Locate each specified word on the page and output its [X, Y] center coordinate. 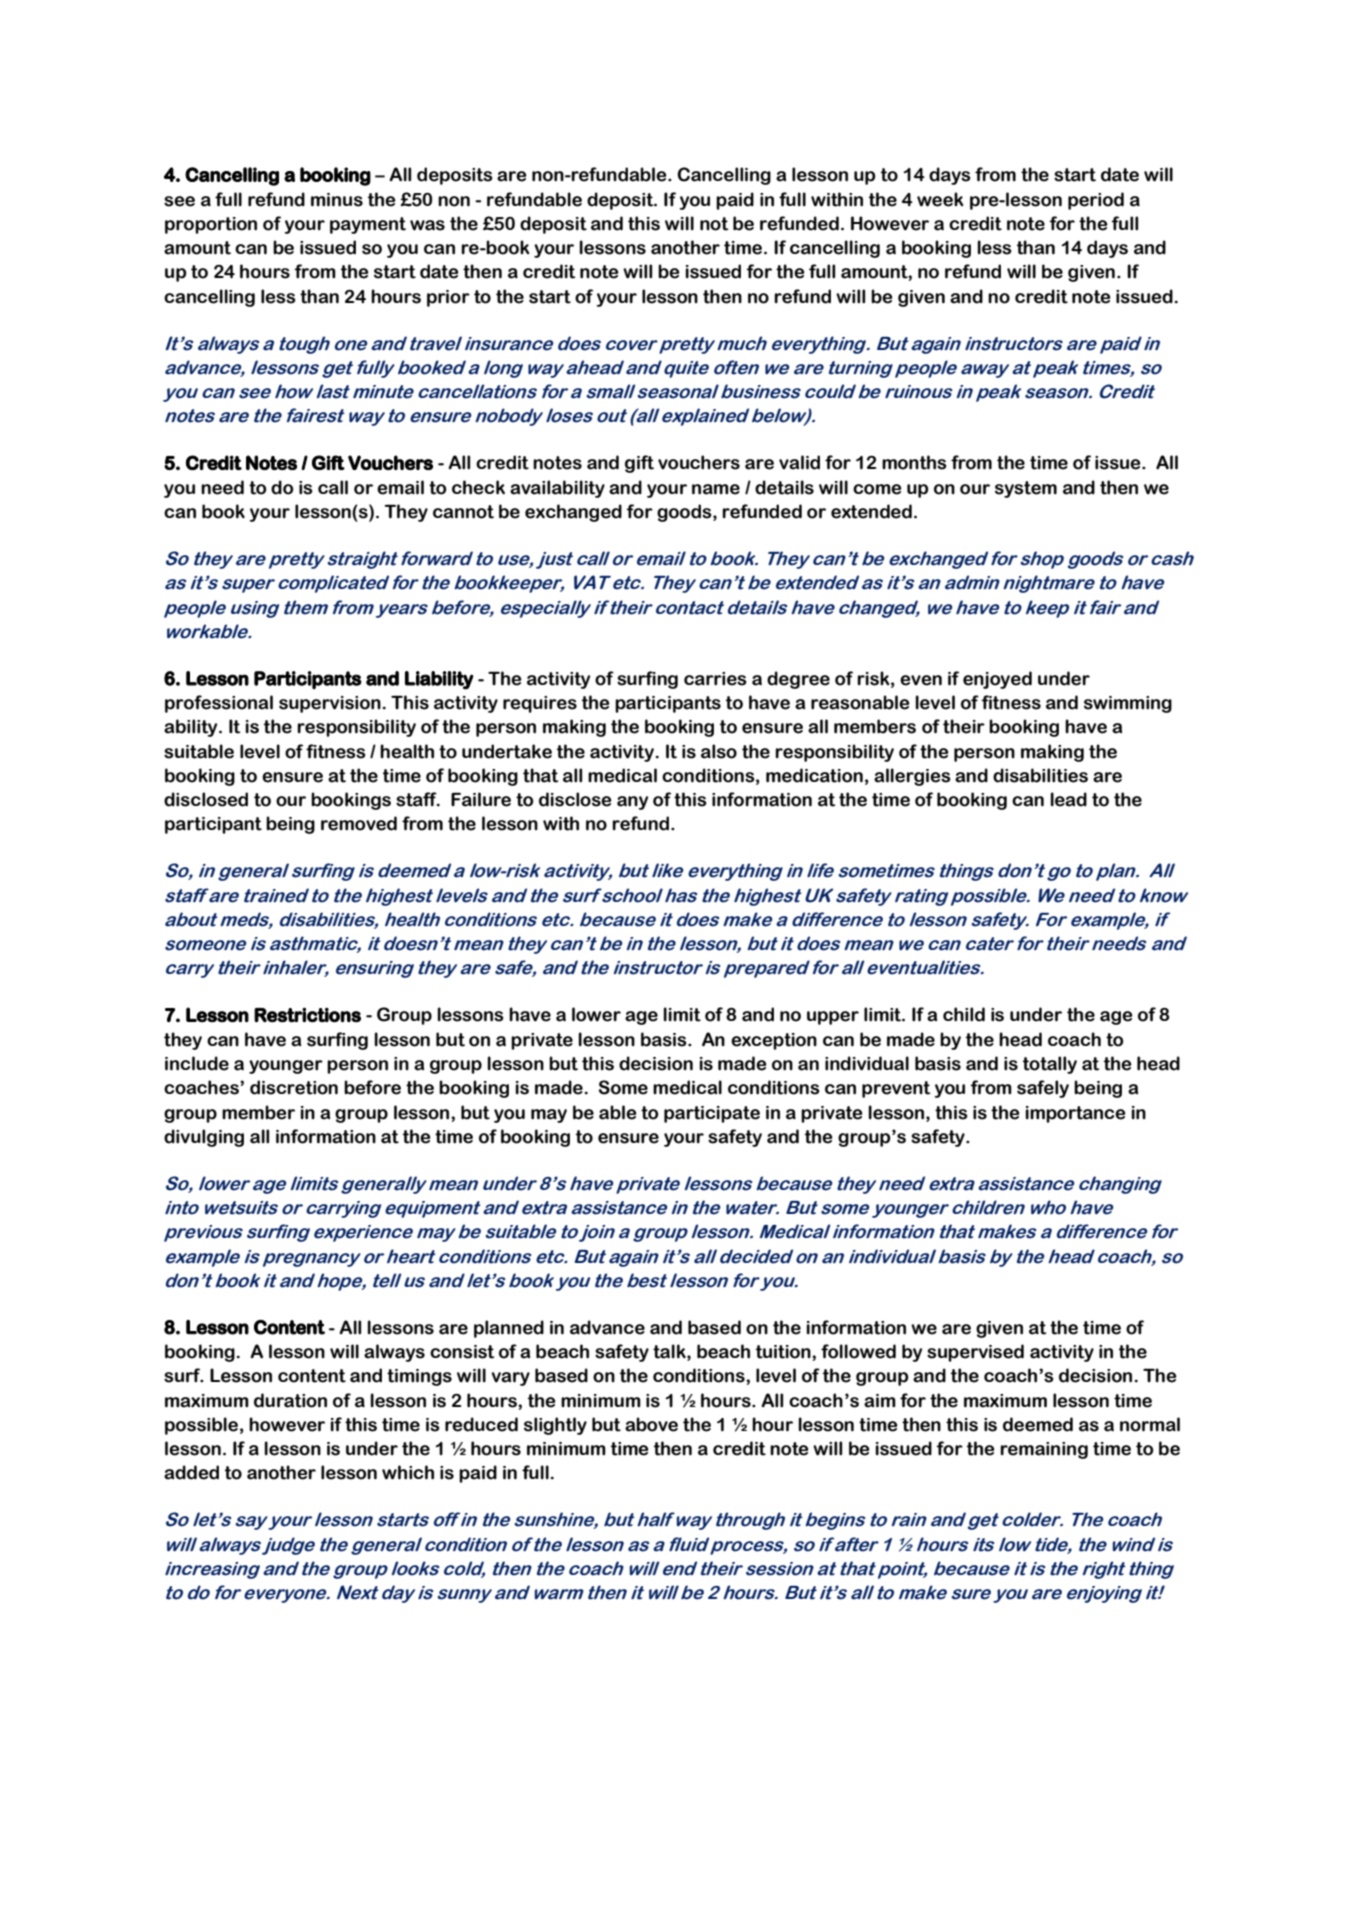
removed [359, 823]
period [1096, 201]
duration [290, 1400]
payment [368, 225]
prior [448, 298]
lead [1068, 799]
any [632, 803]
